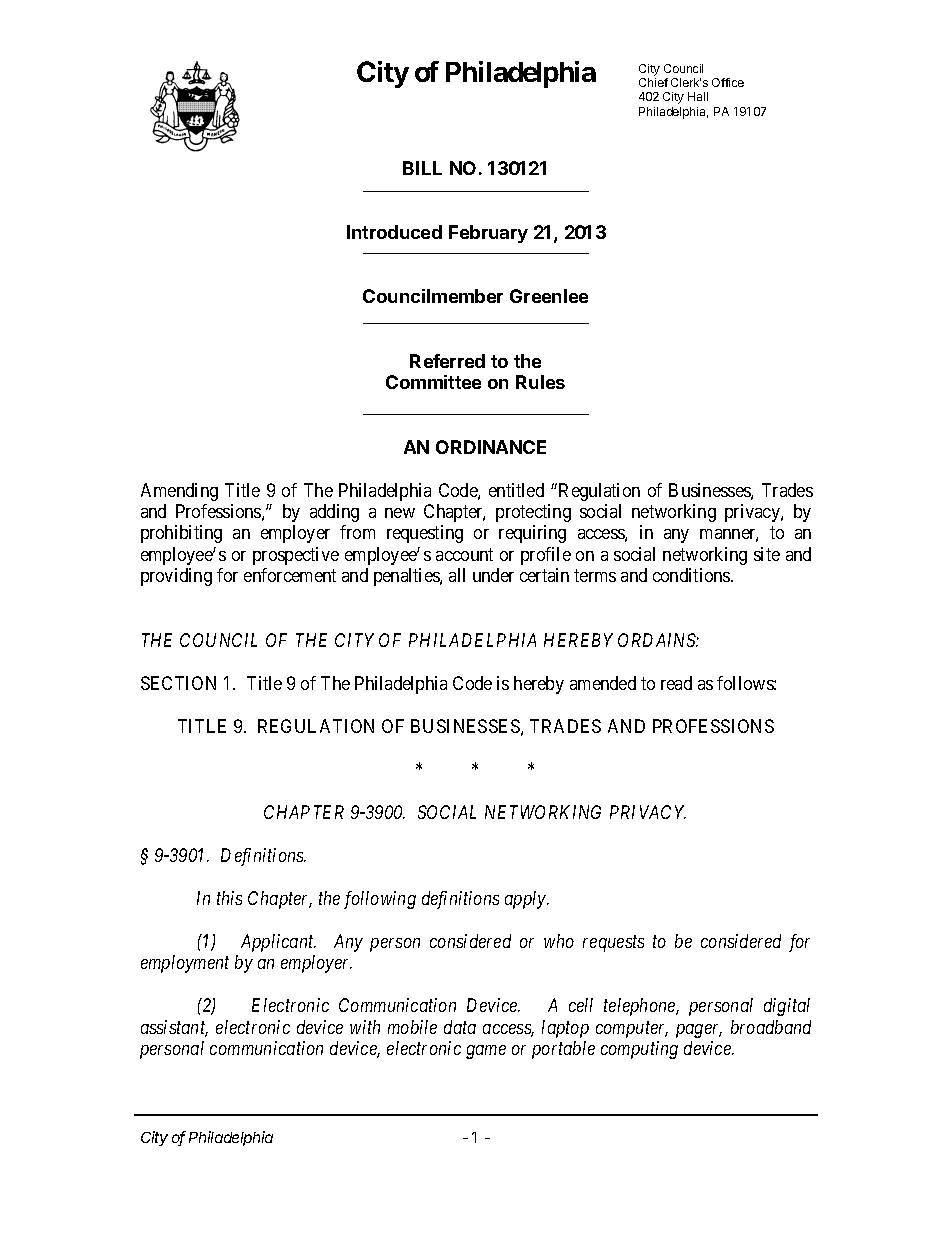 This screenshot has height=1233, width=952. Describe the element at coordinates (698, 96) in the screenshot. I see `Hall` at that location.
